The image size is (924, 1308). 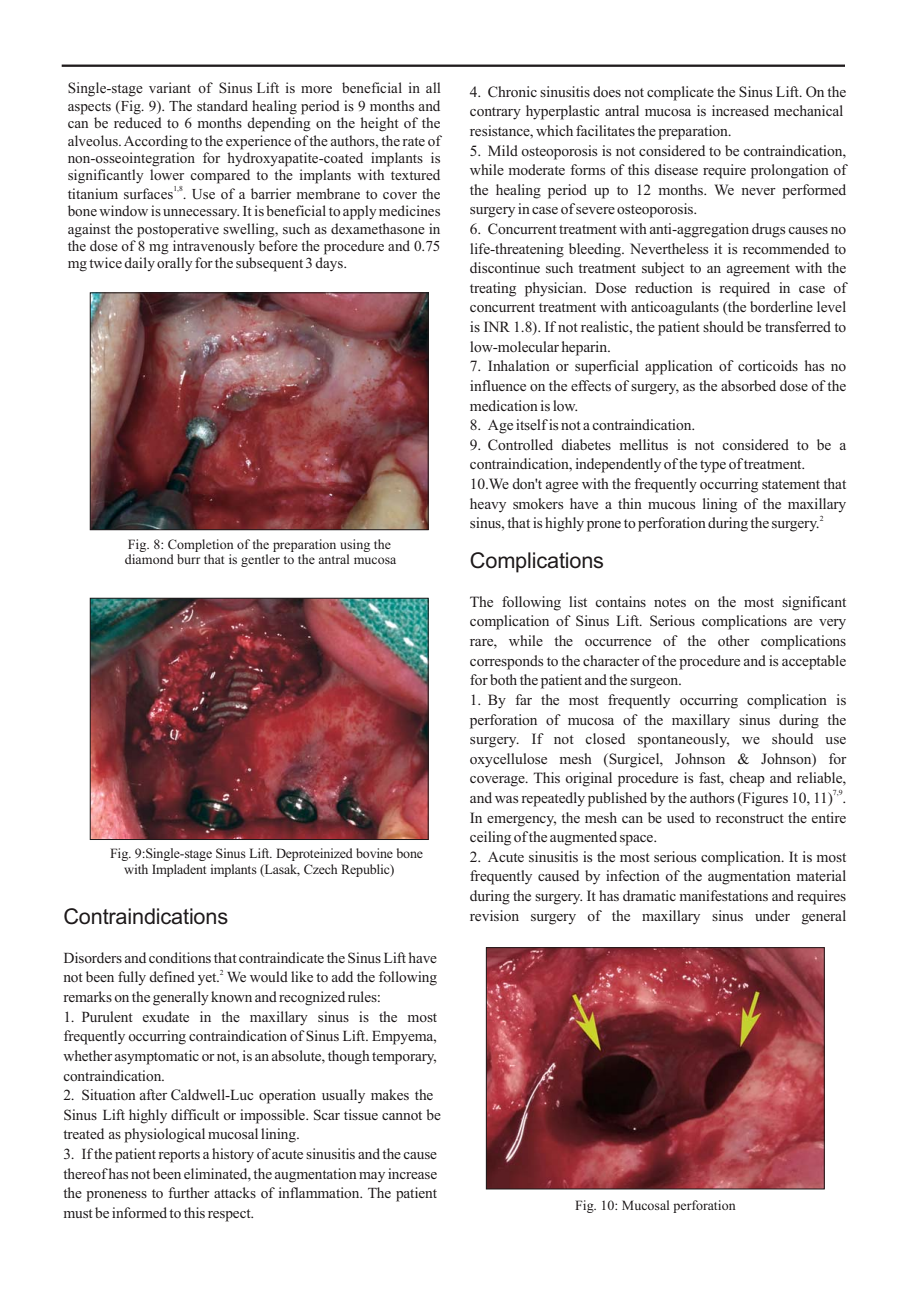 I want to click on type, so click(x=713, y=466).
